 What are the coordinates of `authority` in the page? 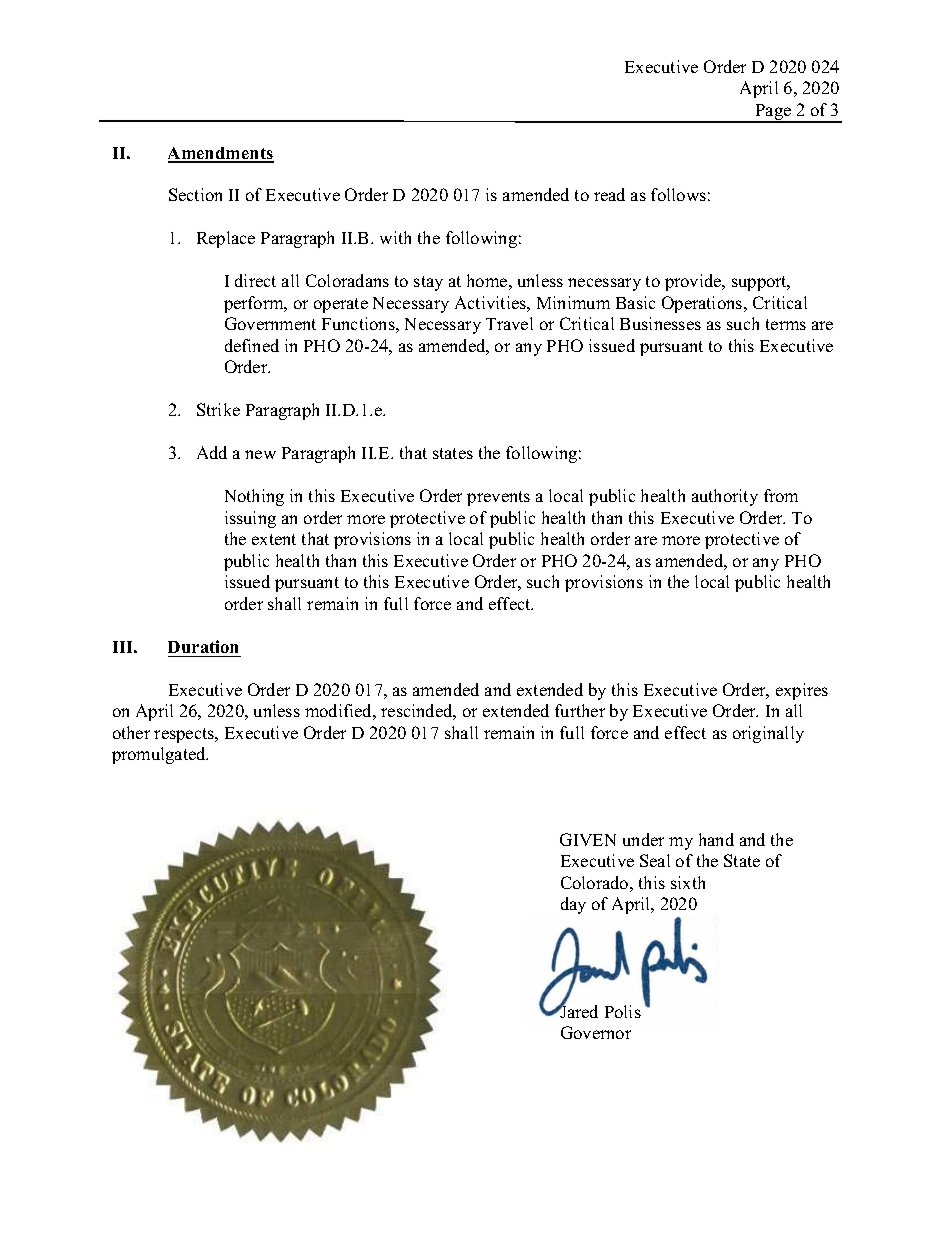 It's located at (725, 497).
